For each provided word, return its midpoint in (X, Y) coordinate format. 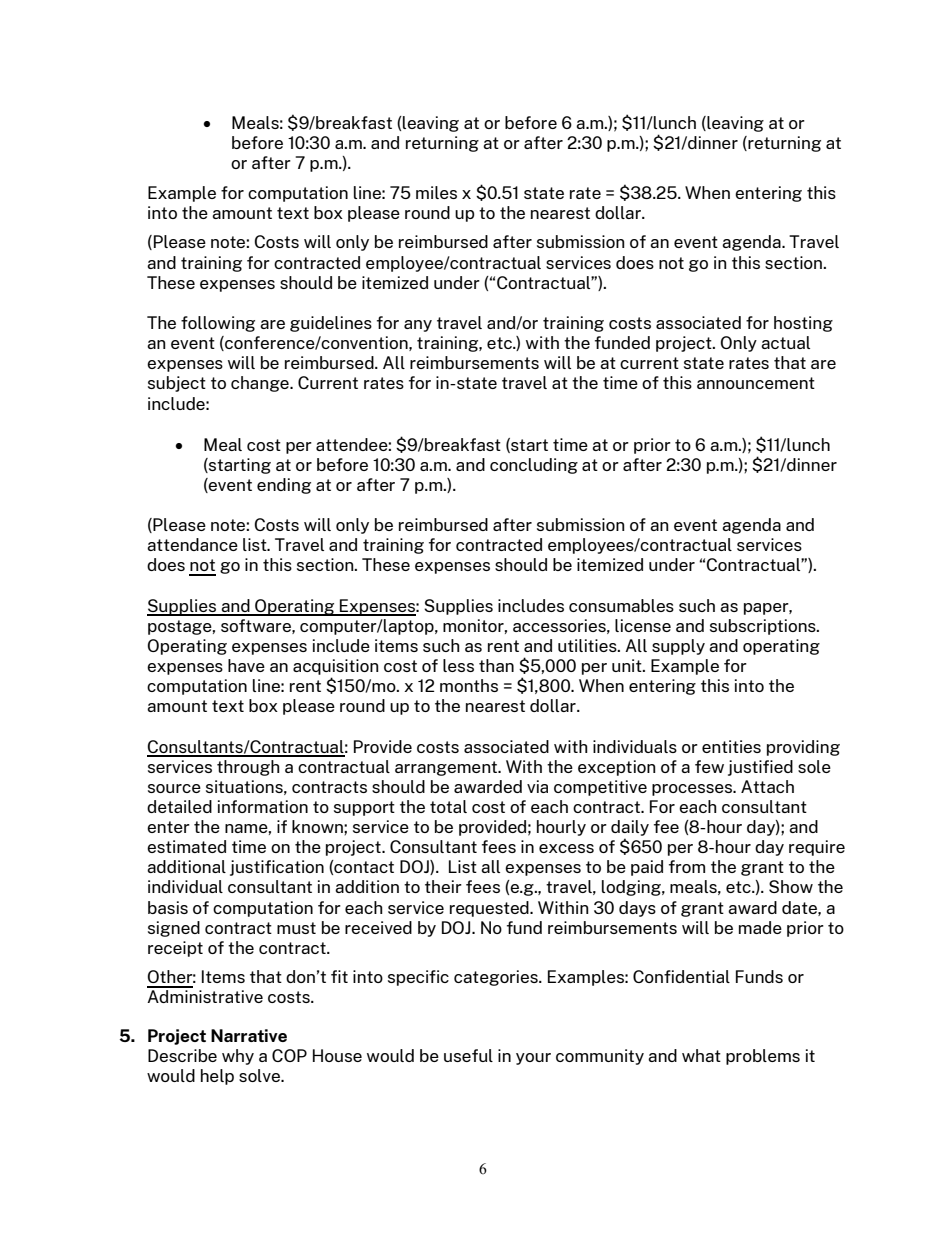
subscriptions (764, 627)
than (496, 665)
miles (436, 192)
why (238, 1057)
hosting (803, 324)
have (246, 665)
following (218, 324)
